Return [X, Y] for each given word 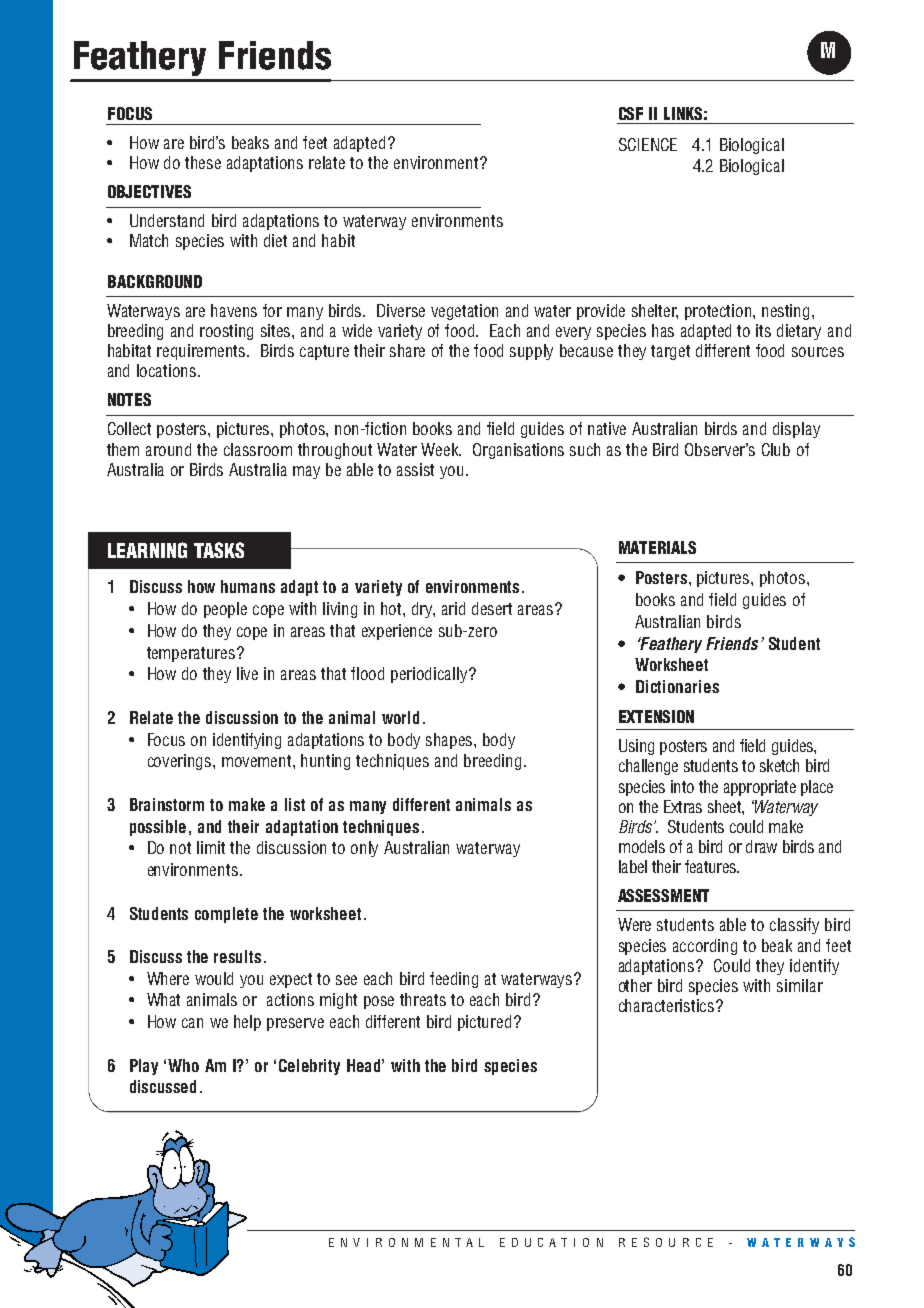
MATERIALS [657, 547]
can [192, 1023]
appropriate [760, 788]
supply [531, 352]
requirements [202, 352]
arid [453, 608]
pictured [484, 1023]
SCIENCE [648, 144]
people [225, 610]
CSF [631, 113]
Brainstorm [167, 804]
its [763, 330]
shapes [450, 741]
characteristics [668, 1005]
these [203, 162]
